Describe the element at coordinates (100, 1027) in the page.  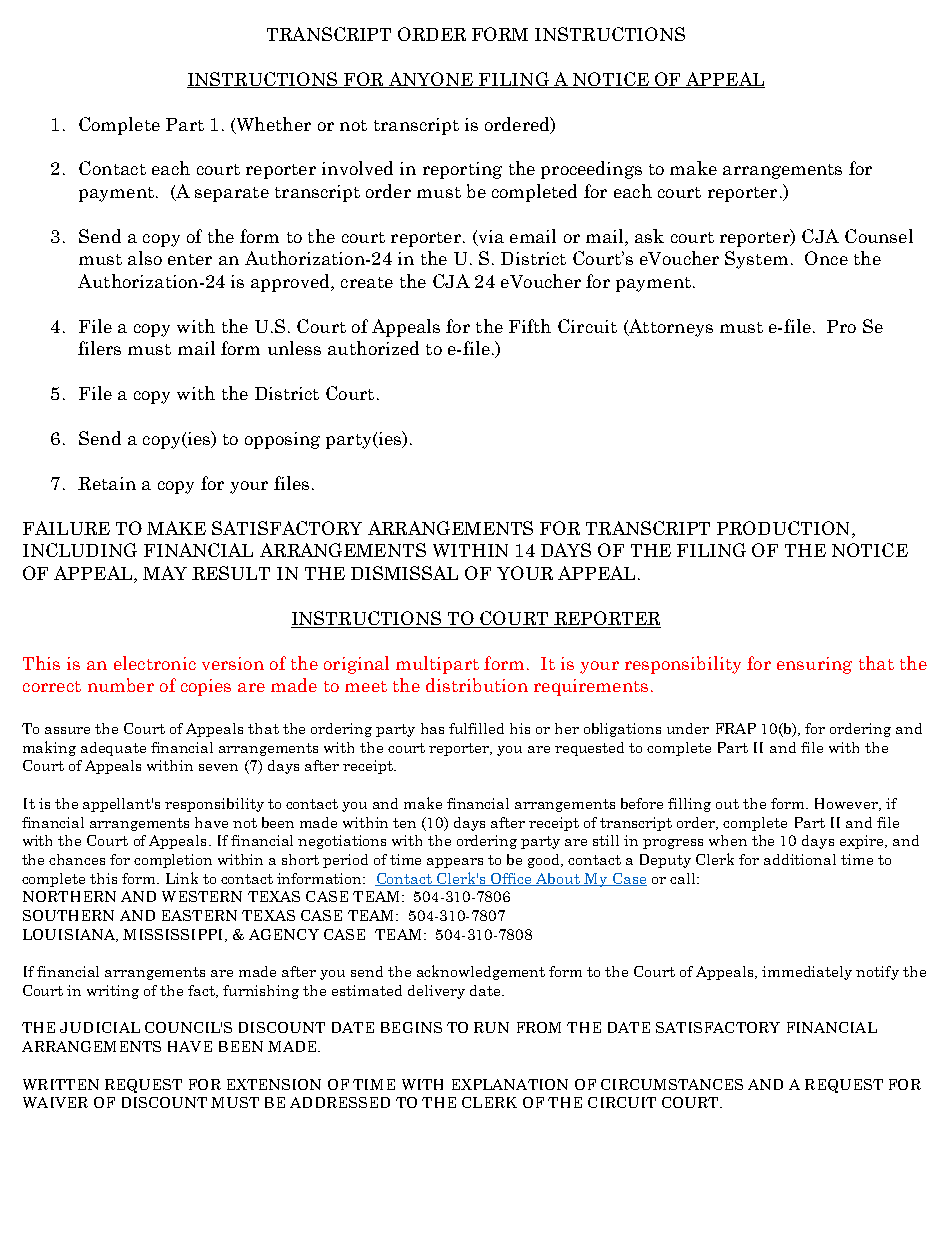
I see `JUDICIAL` at that location.
